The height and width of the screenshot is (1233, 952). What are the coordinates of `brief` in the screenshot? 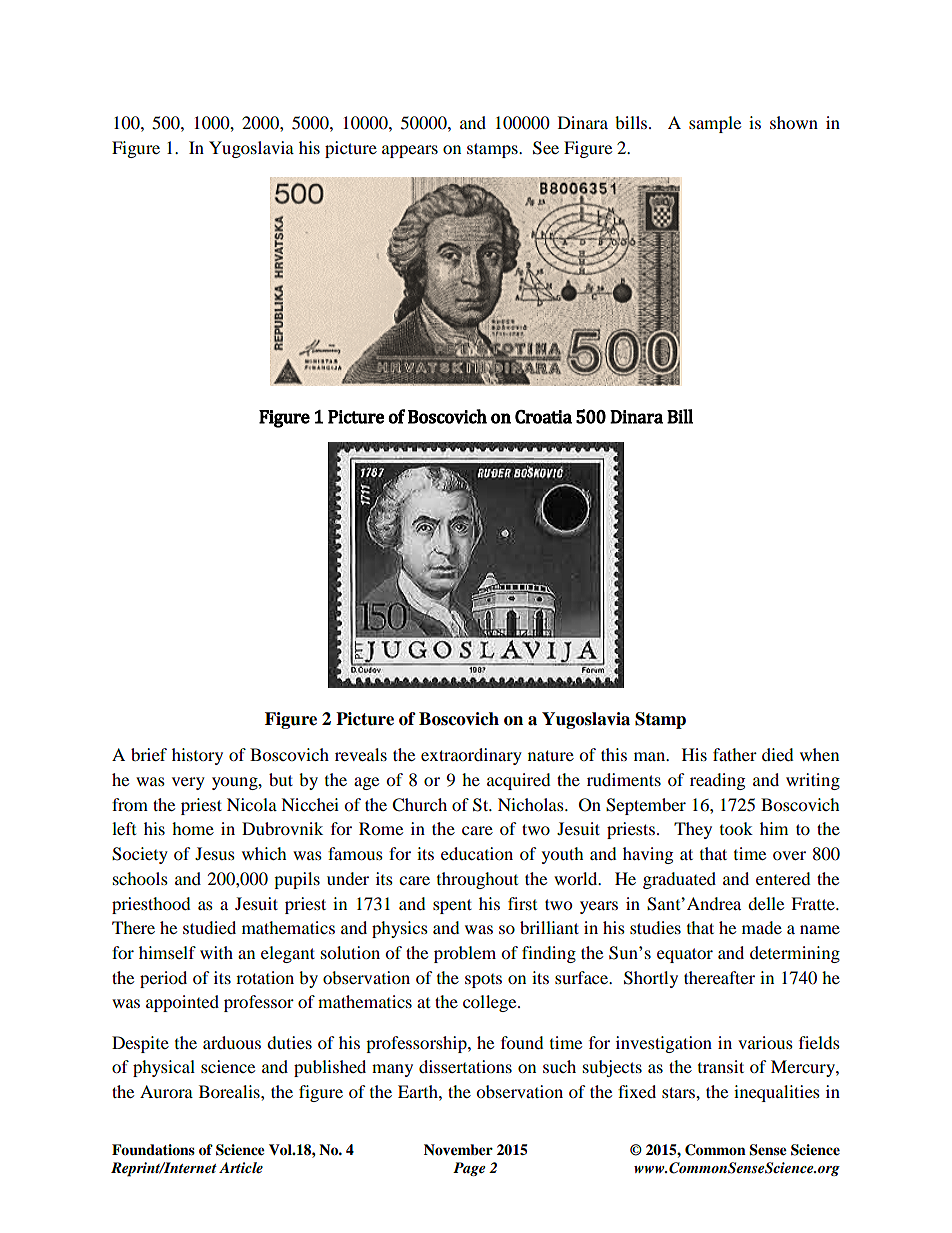 It's located at (149, 754).
